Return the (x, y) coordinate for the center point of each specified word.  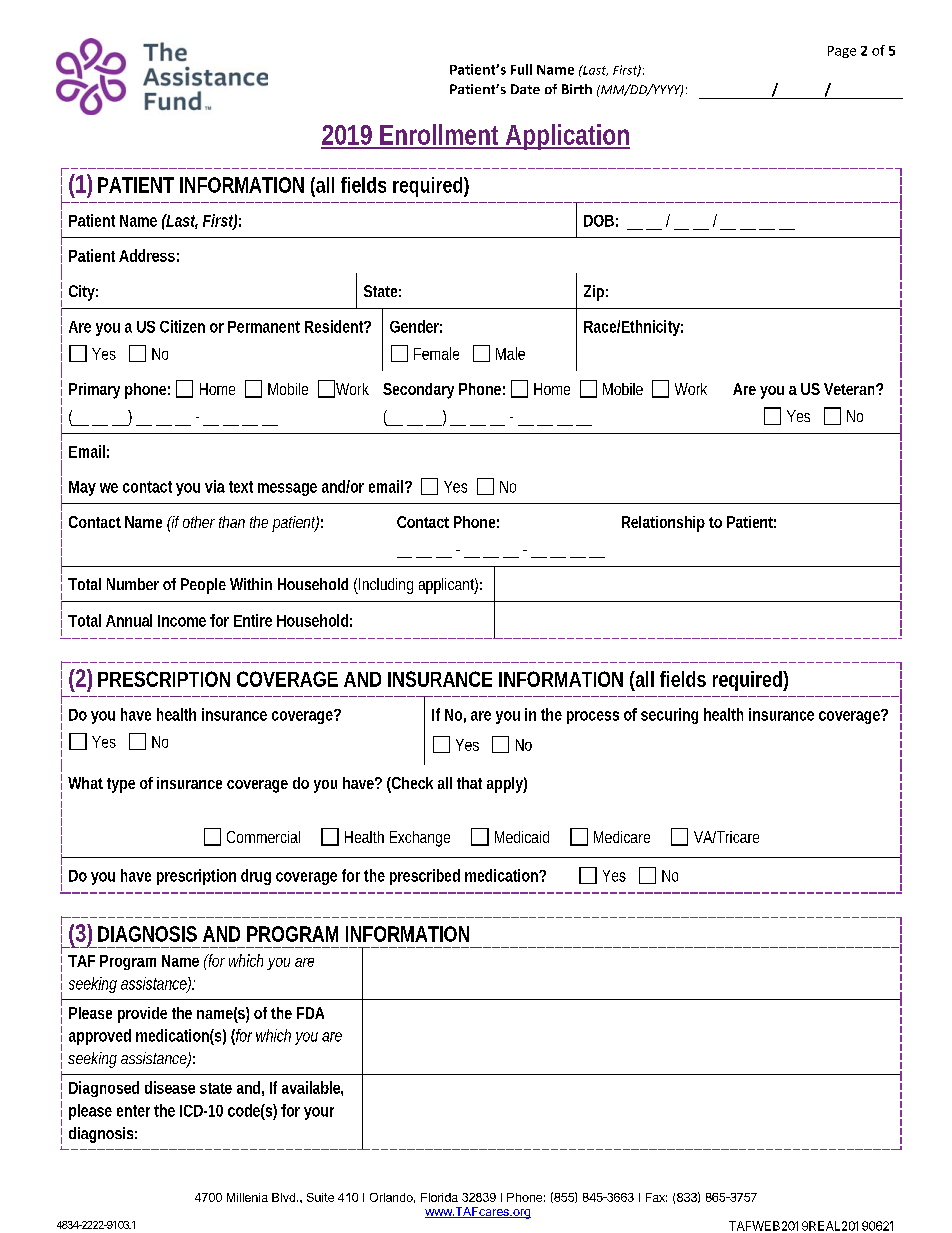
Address (147, 255)
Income (182, 621)
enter (133, 1111)
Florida (439, 1197)
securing (669, 716)
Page (842, 52)
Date (525, 89)
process (593, 717)
